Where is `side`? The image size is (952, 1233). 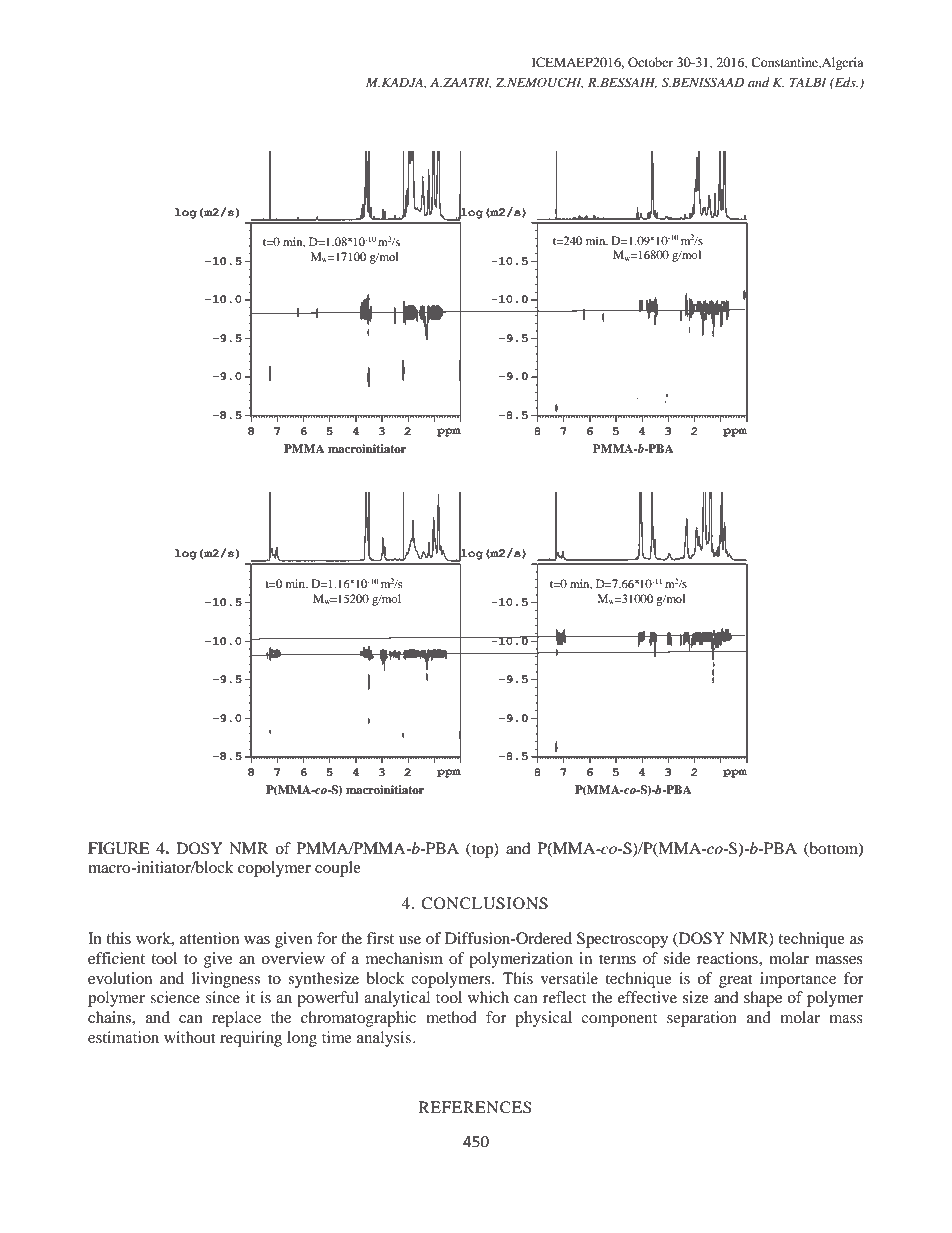
side is located at coordinates (676, 958).
